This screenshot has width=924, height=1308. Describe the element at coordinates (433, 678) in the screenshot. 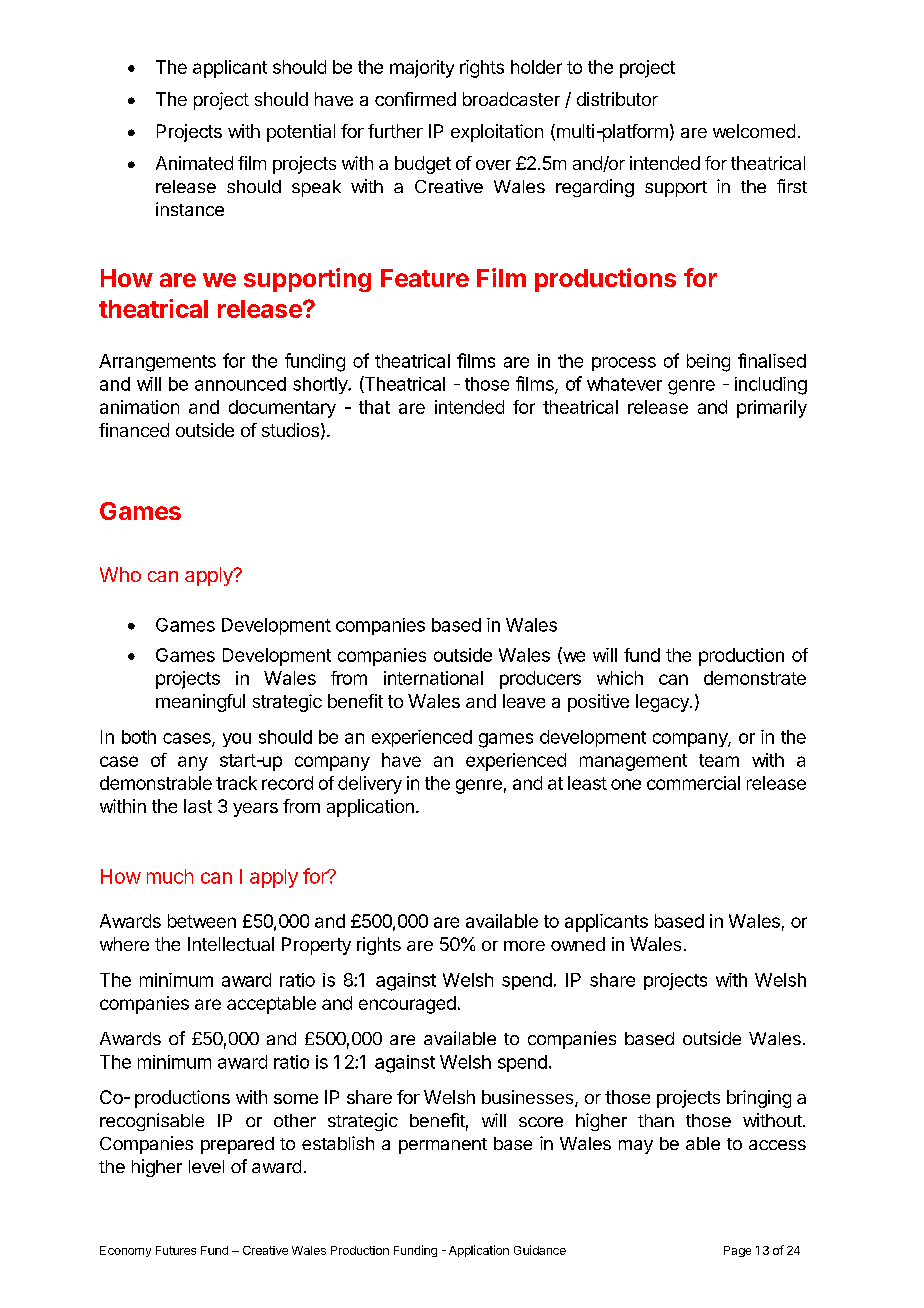

I see `international` at that location.
